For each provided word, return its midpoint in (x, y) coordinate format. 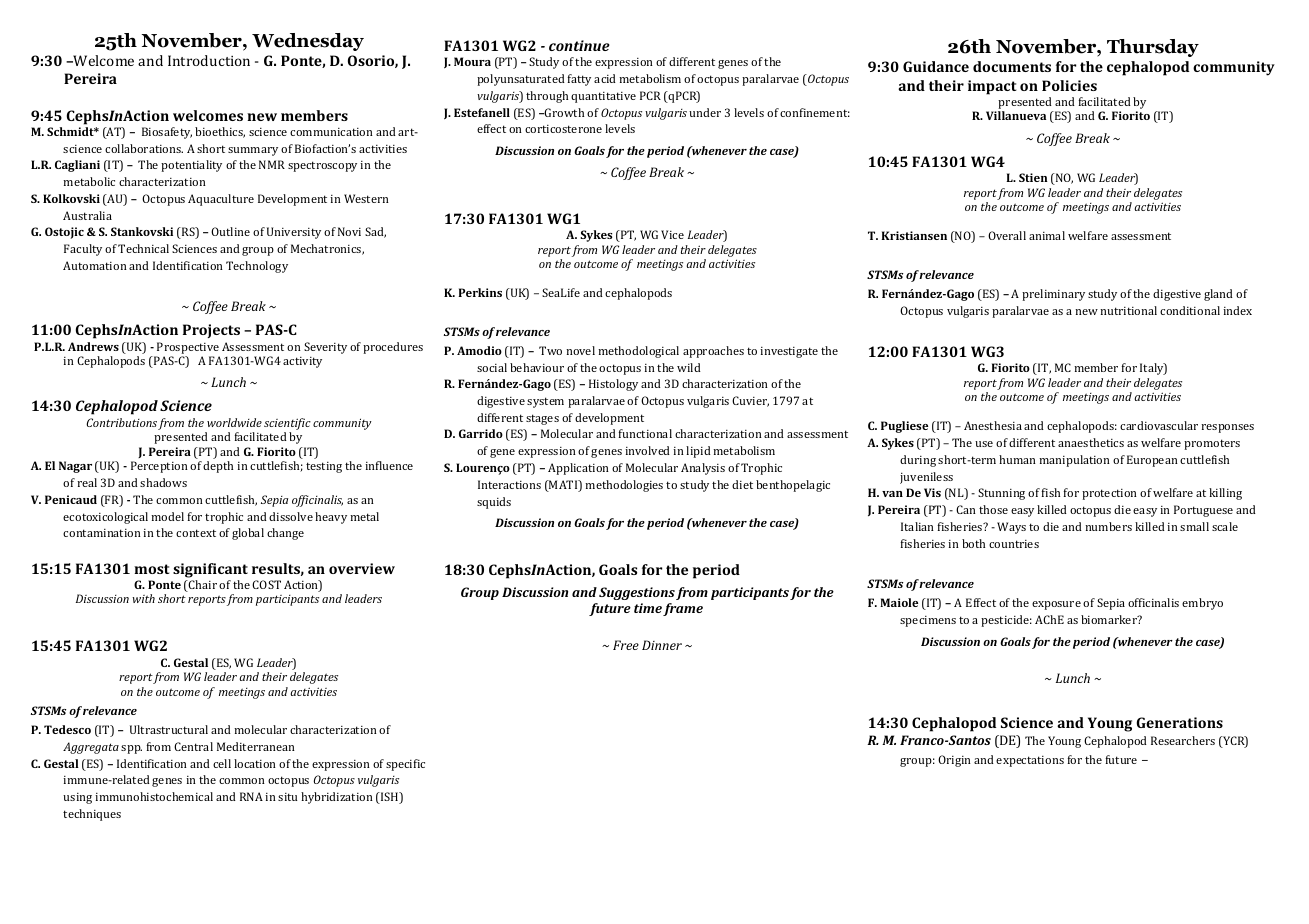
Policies (1069, 85)
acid (605, 78)
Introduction (209, 60)
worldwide (234, 422)
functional (645, 433)
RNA (251, 796)
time (648, 608)
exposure (1056, 605)
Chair (202, 586)
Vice (672, 234)
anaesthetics (1091, 442)
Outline (230, 231)
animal (1047, 235)
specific (405, 765)
